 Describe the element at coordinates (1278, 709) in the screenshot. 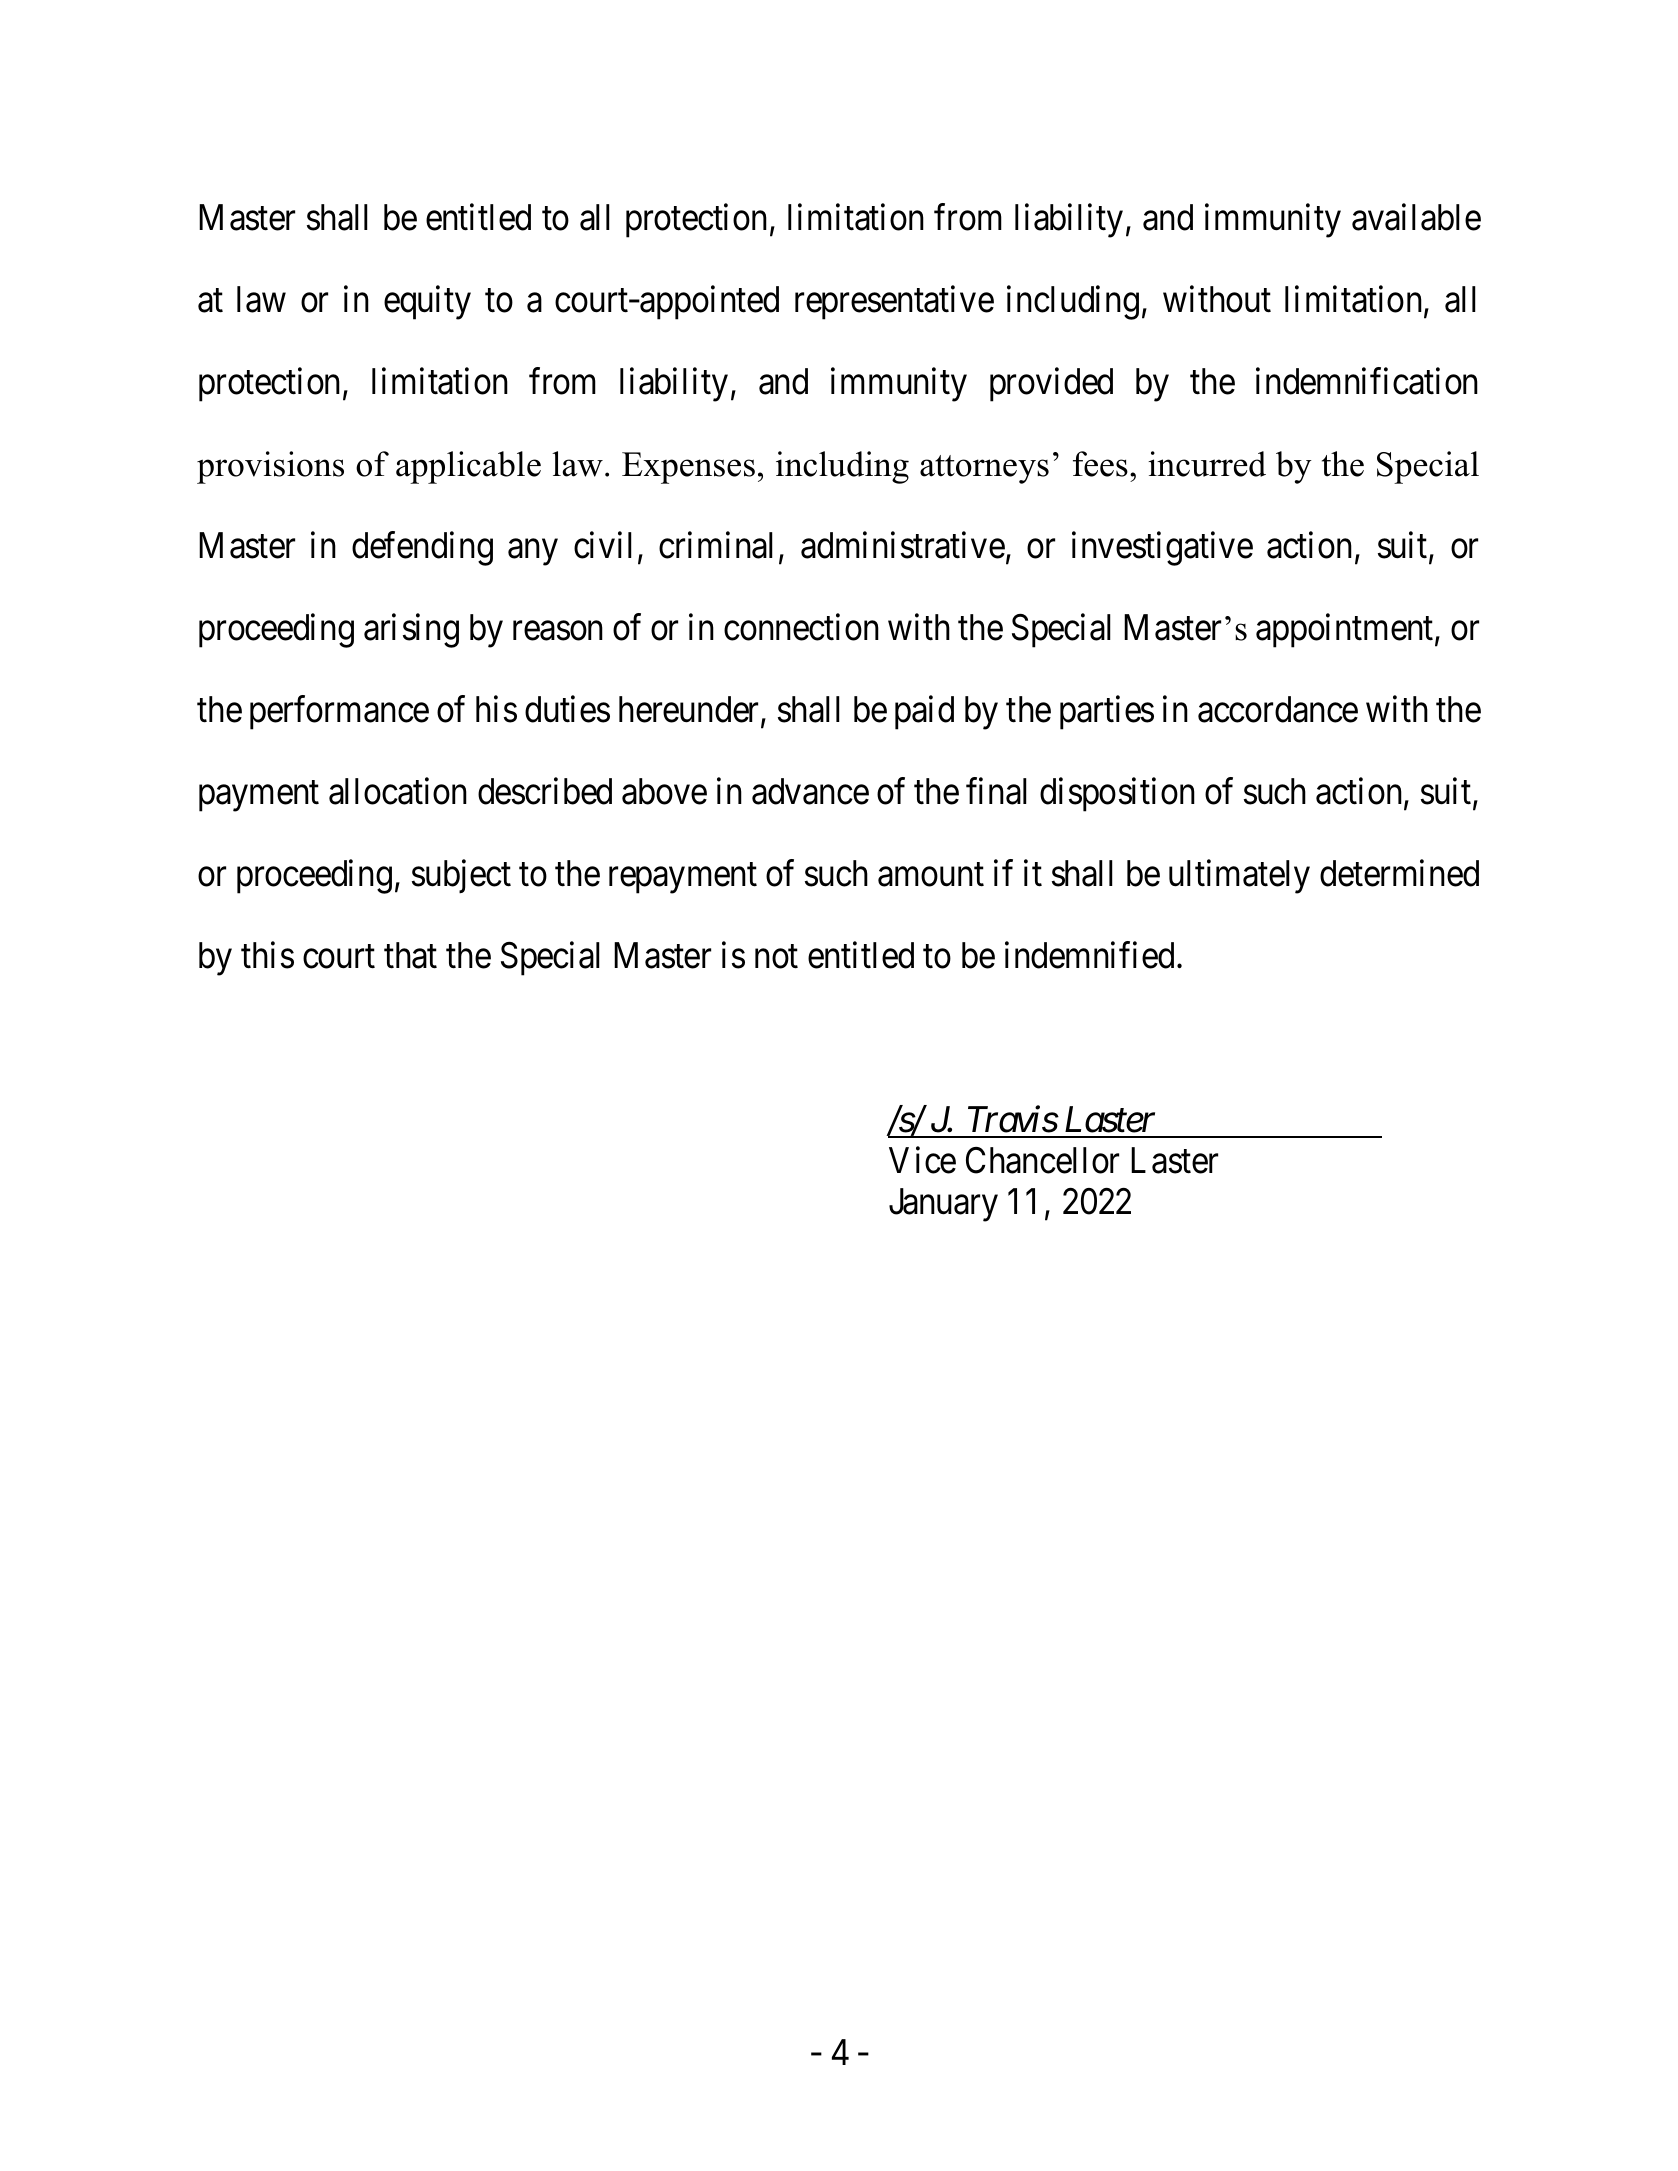

I see `accordance` at that location.
